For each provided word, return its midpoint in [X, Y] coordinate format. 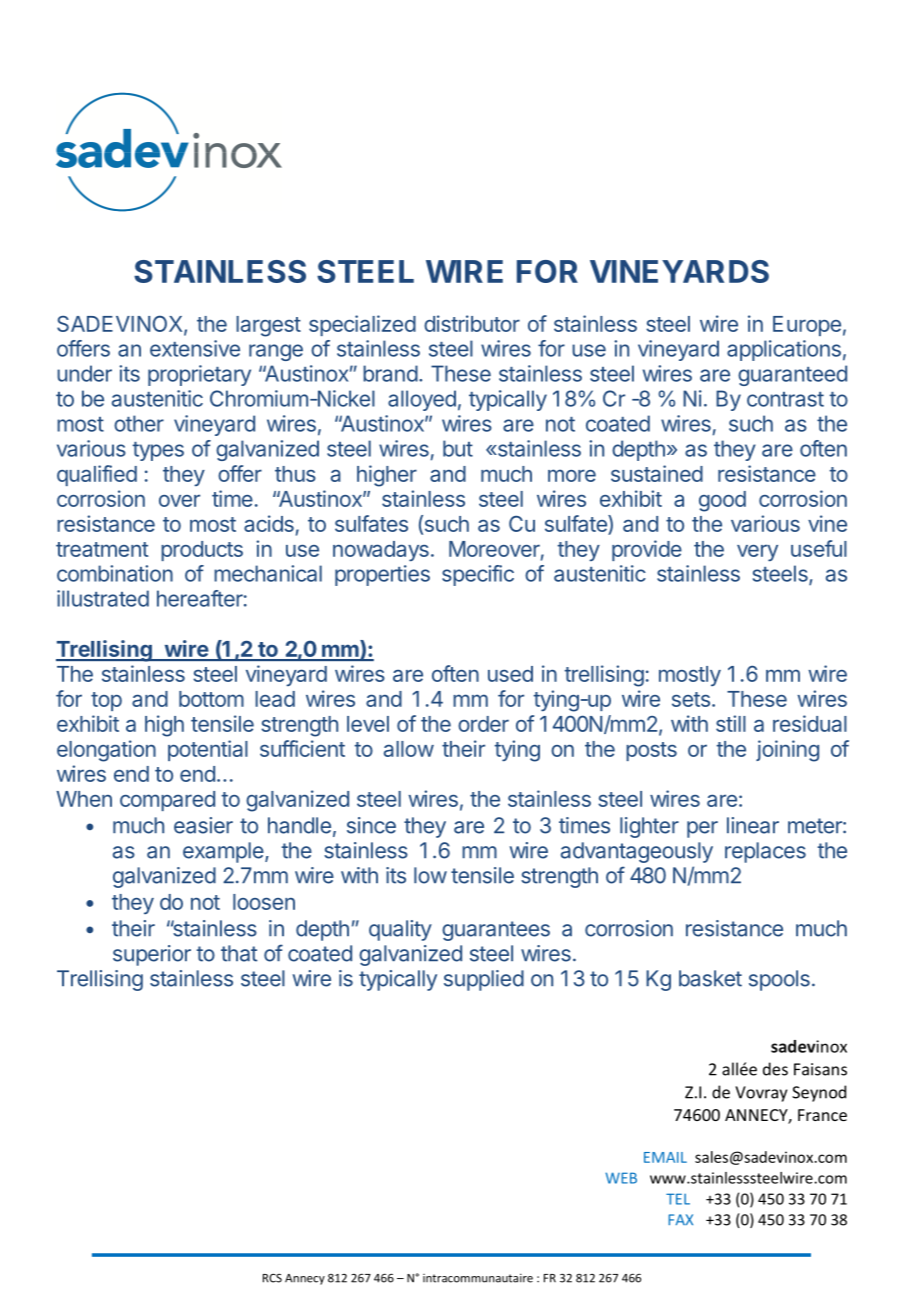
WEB [621, 1178]
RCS [272, 1278]
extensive [195, 348]
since [371, 825]
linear [753, 825]
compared [167, 801]
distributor [472, 323]
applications [784, 350]
